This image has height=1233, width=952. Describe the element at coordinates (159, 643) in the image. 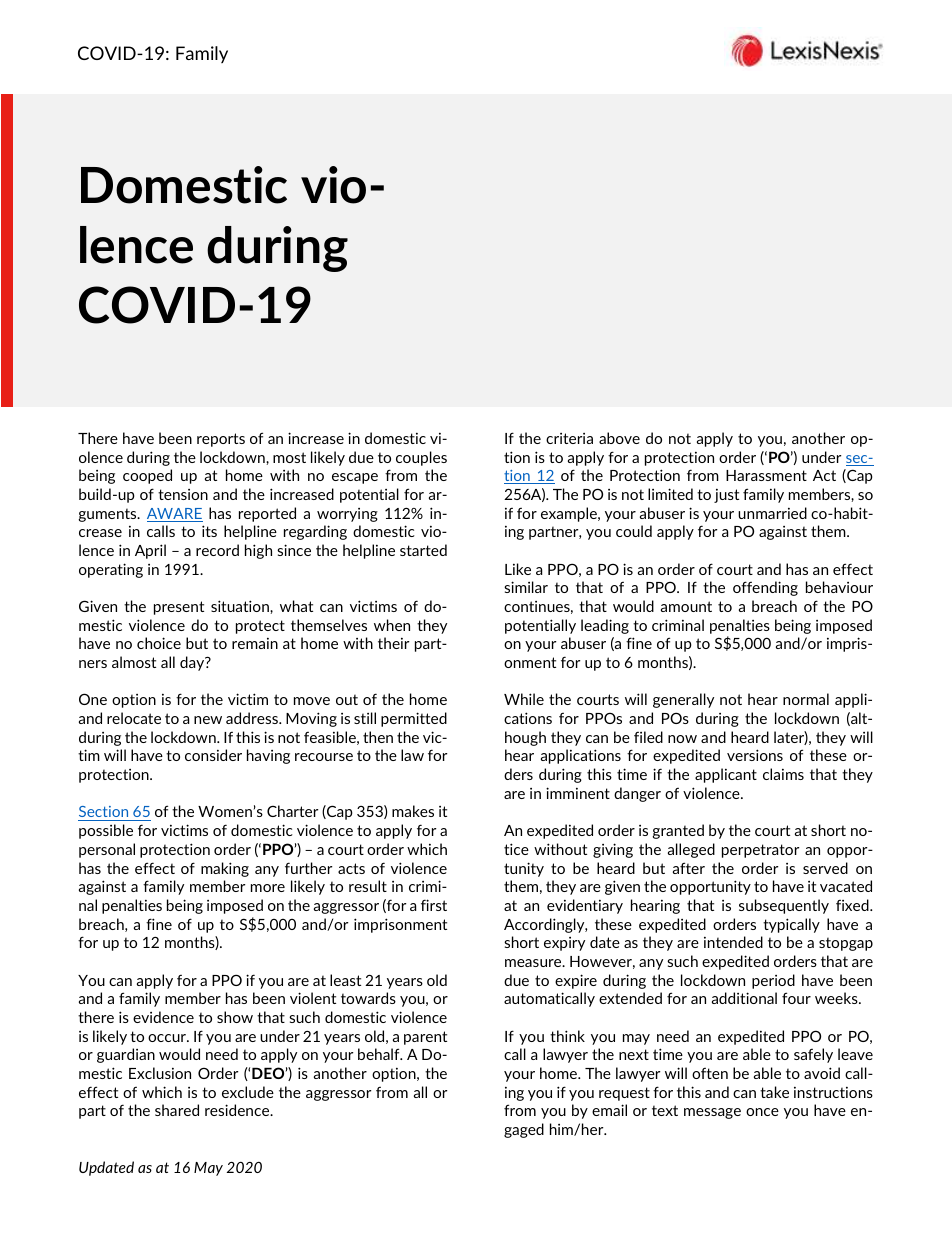

I see `choice` at that location.
